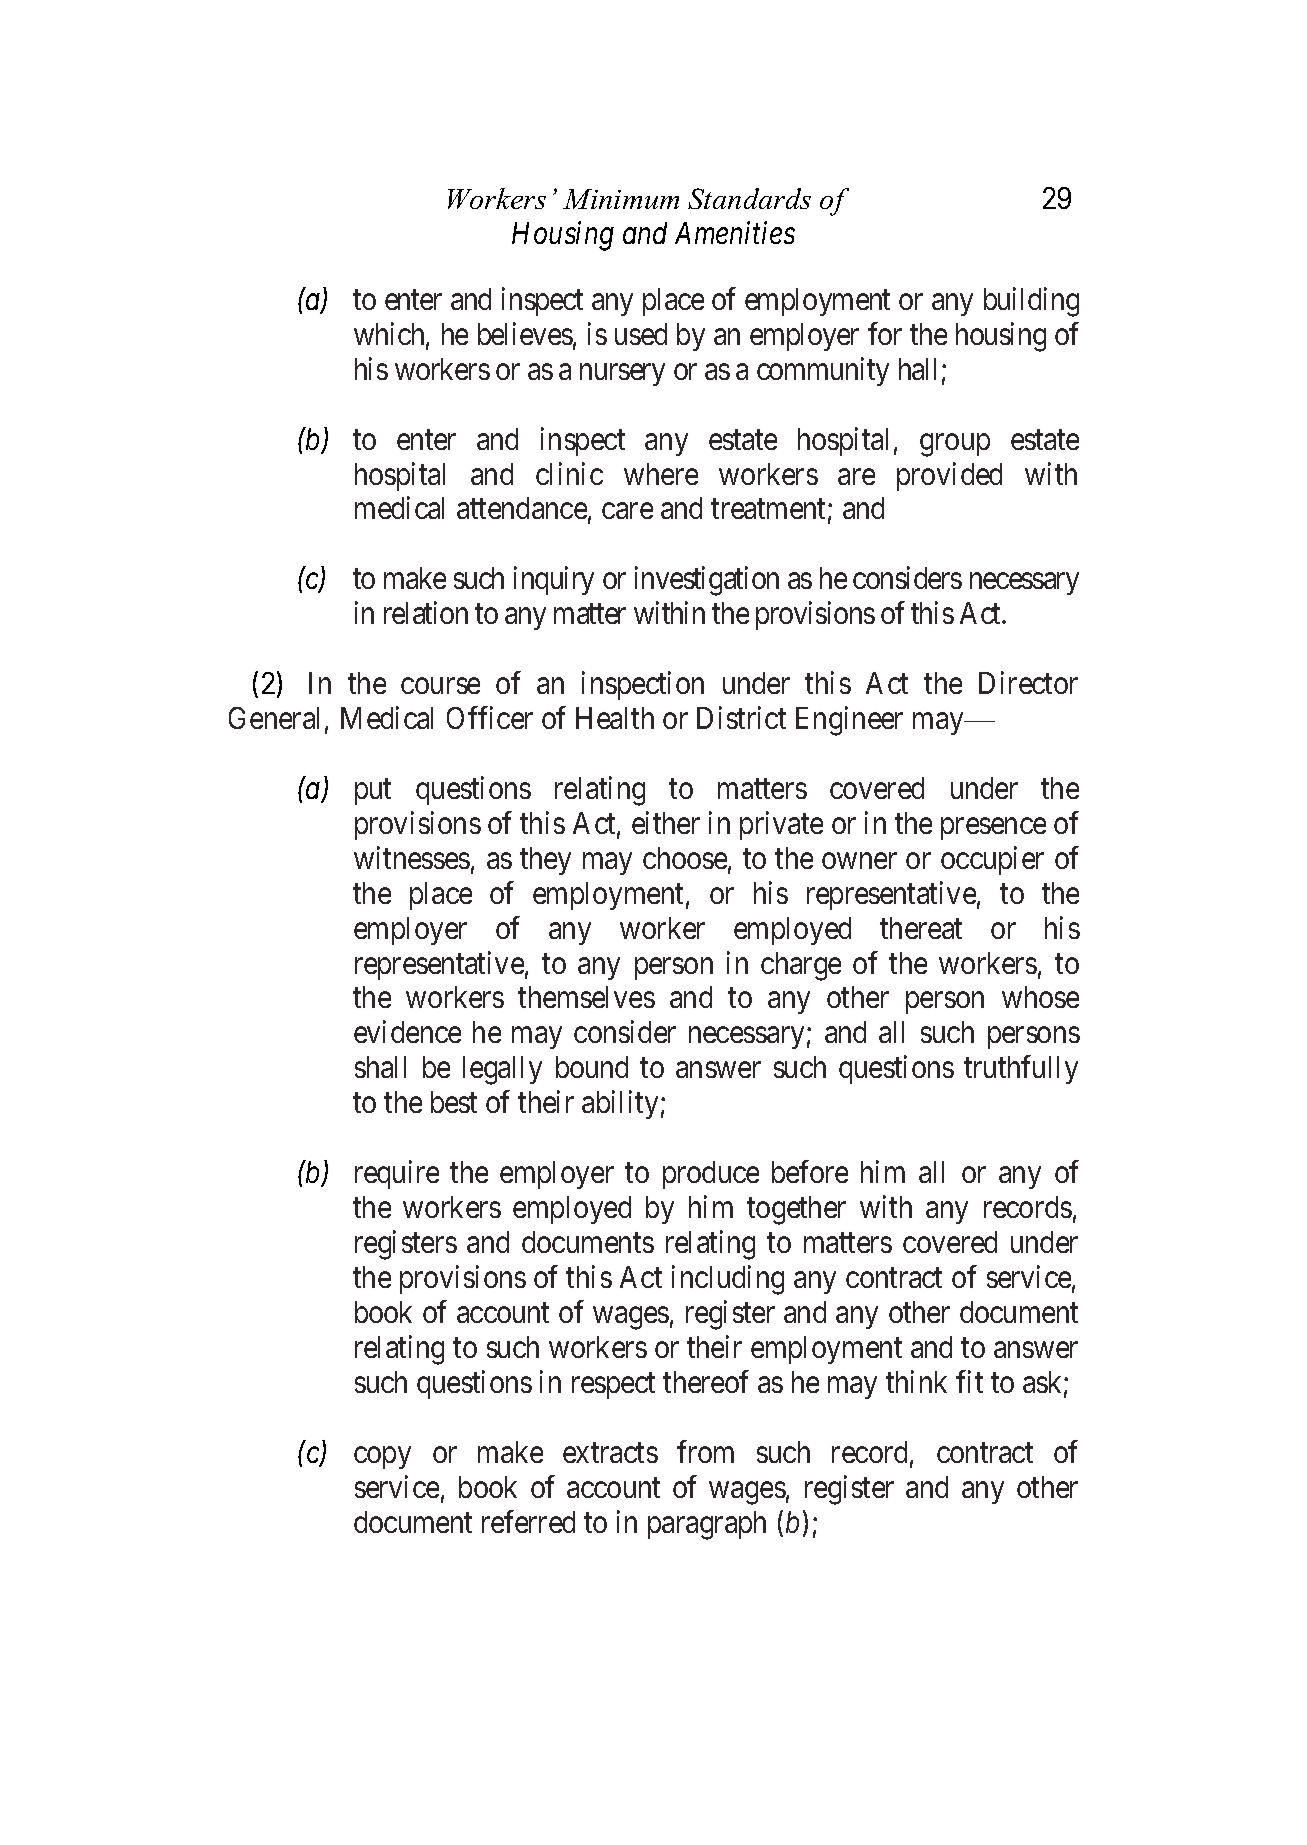 The image size is (1307, 1845). I want to click on Amenities, so click(735, 233).
